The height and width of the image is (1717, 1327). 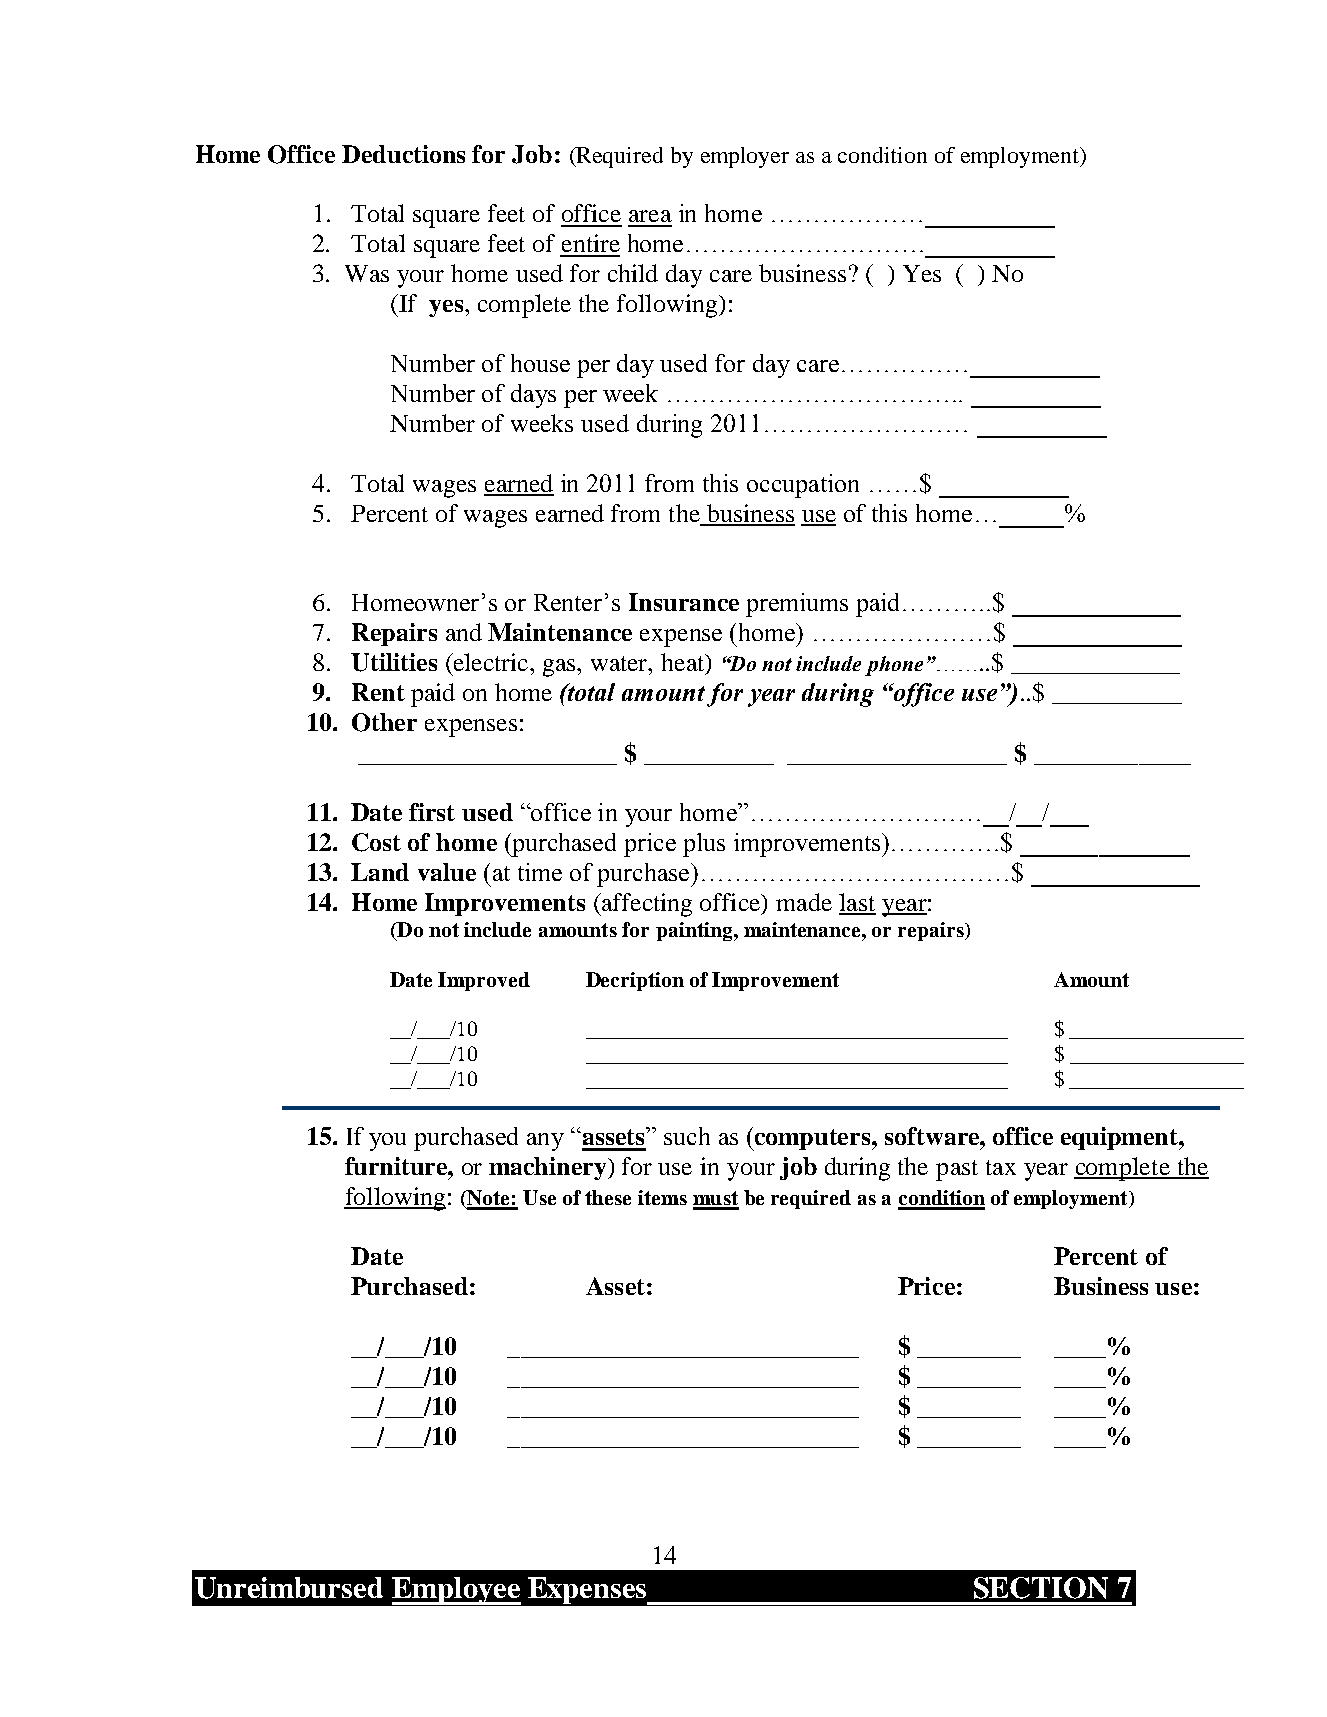 I want to click on electric, so click(x=491, y=662).
